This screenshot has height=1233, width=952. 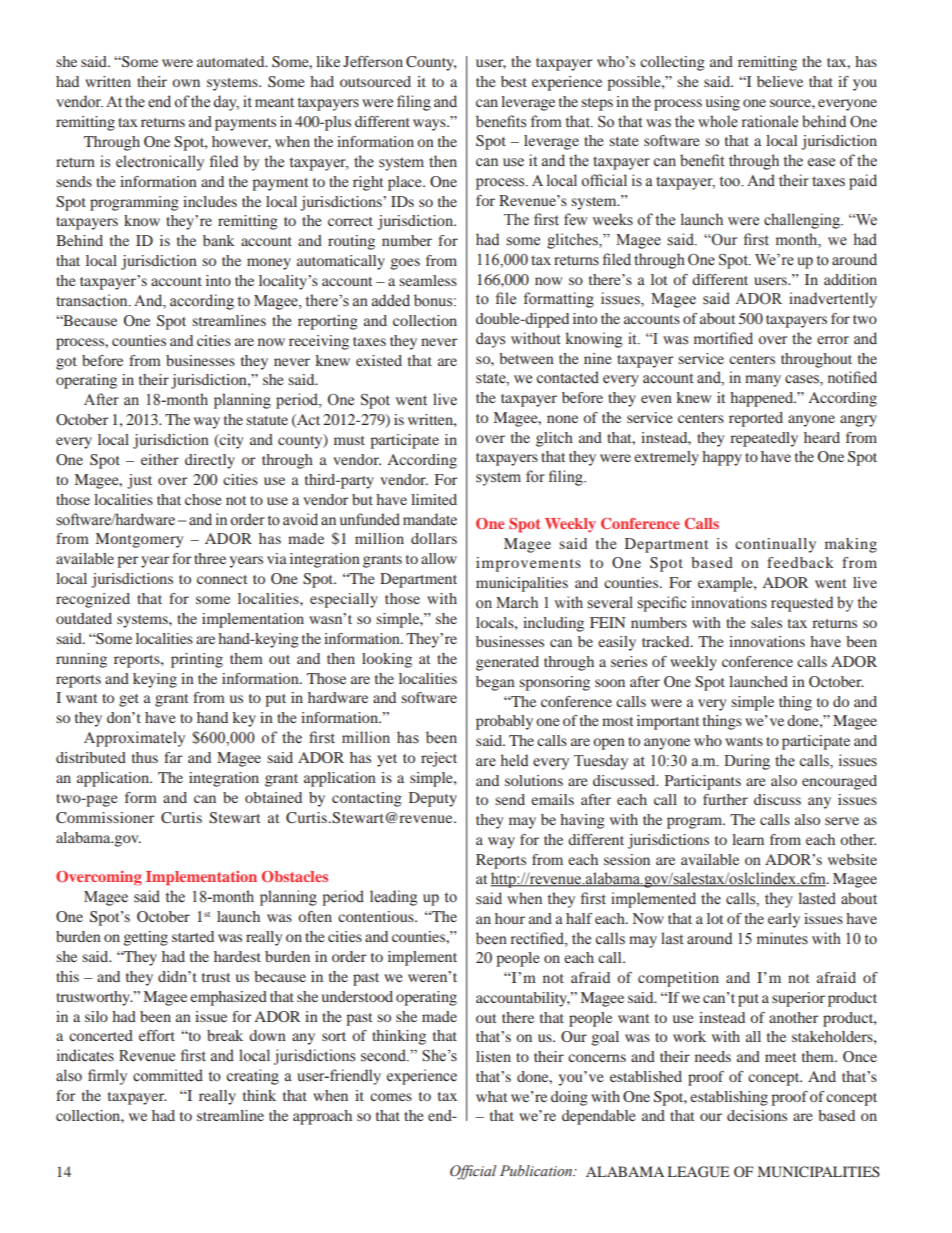 I want to click on decisions, so click(x=757, y=1115).
